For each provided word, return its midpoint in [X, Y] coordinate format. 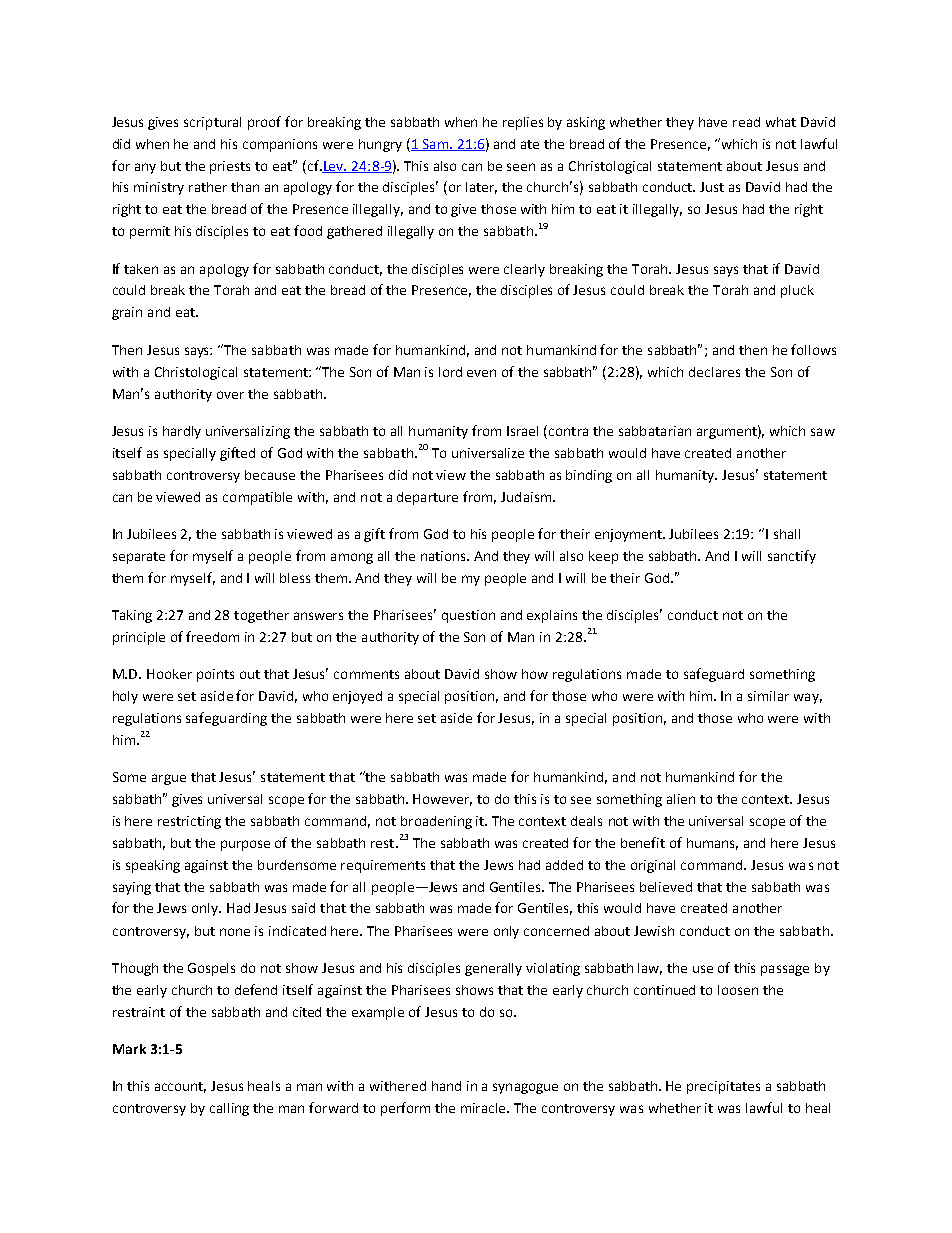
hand [446, 1086]
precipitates [723, 1087]
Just [712, 187]
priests [230, 167]
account [180, 1087]
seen [521, 167]
